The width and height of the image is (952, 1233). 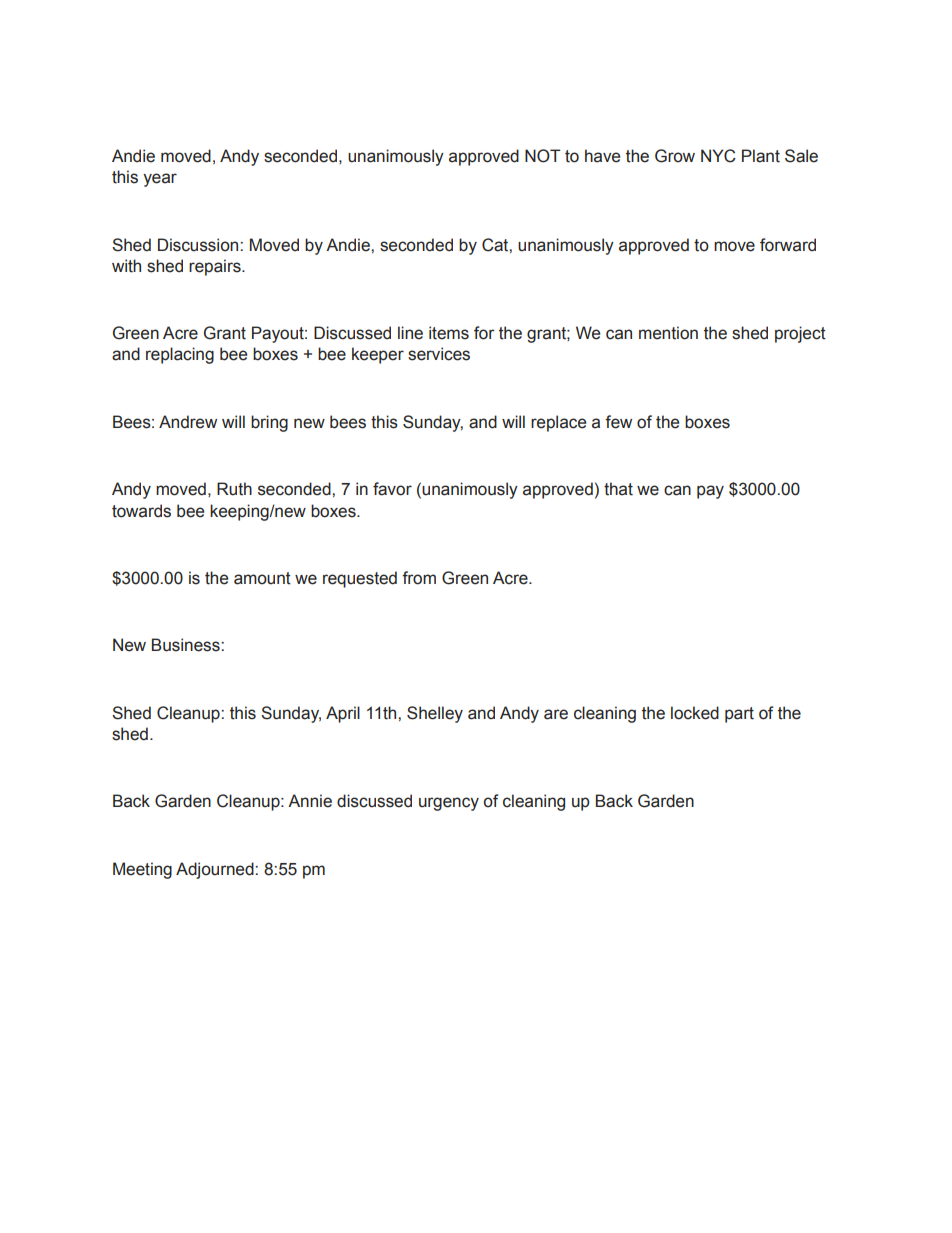 I want to click on year, so click(x=160, y=180).
